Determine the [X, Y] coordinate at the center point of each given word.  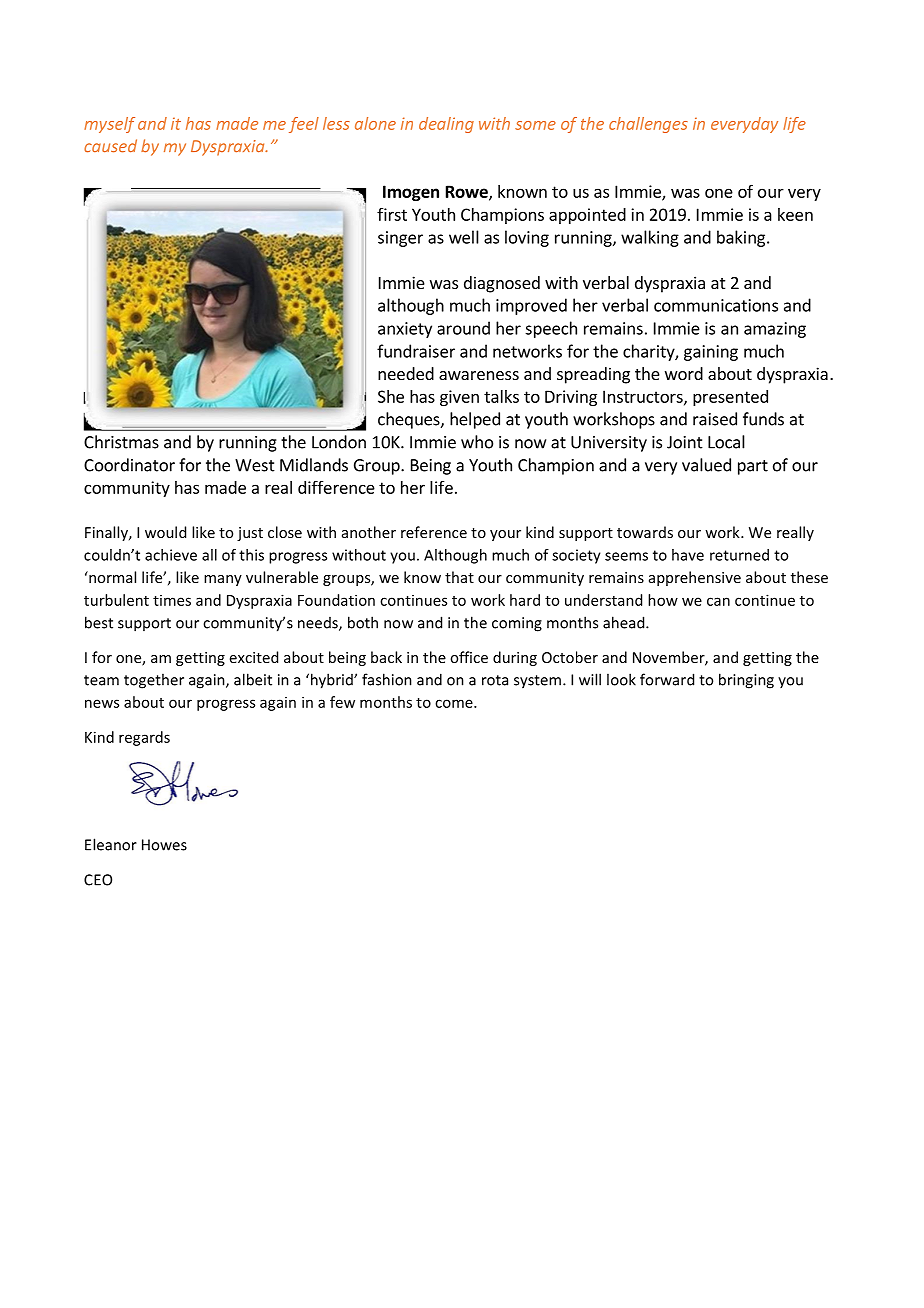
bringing [746, 681]
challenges [648, 125]
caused [110, 145]
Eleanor [111, 844]
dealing [446, 125]
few [342, 702]
